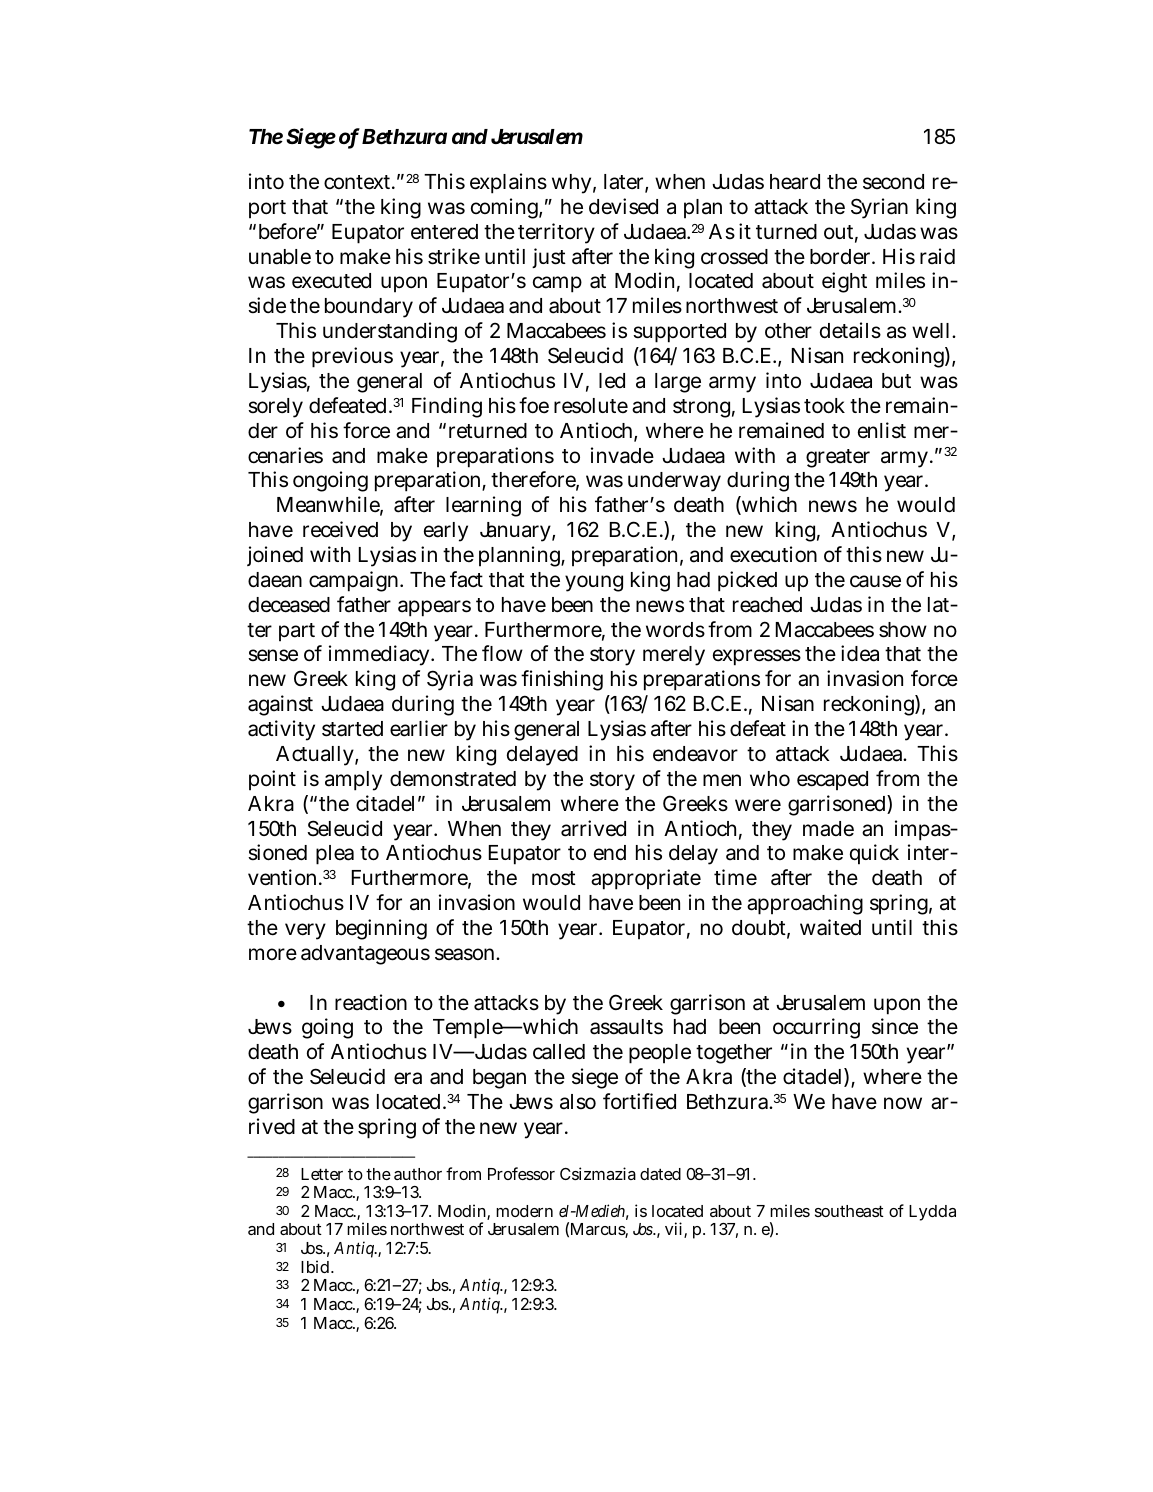 Image resolution: width=1153 pixels, height=1492 pixels. Describe the element at coordinates (832, 781) in the screenshot. I see `escaped` at that location.
